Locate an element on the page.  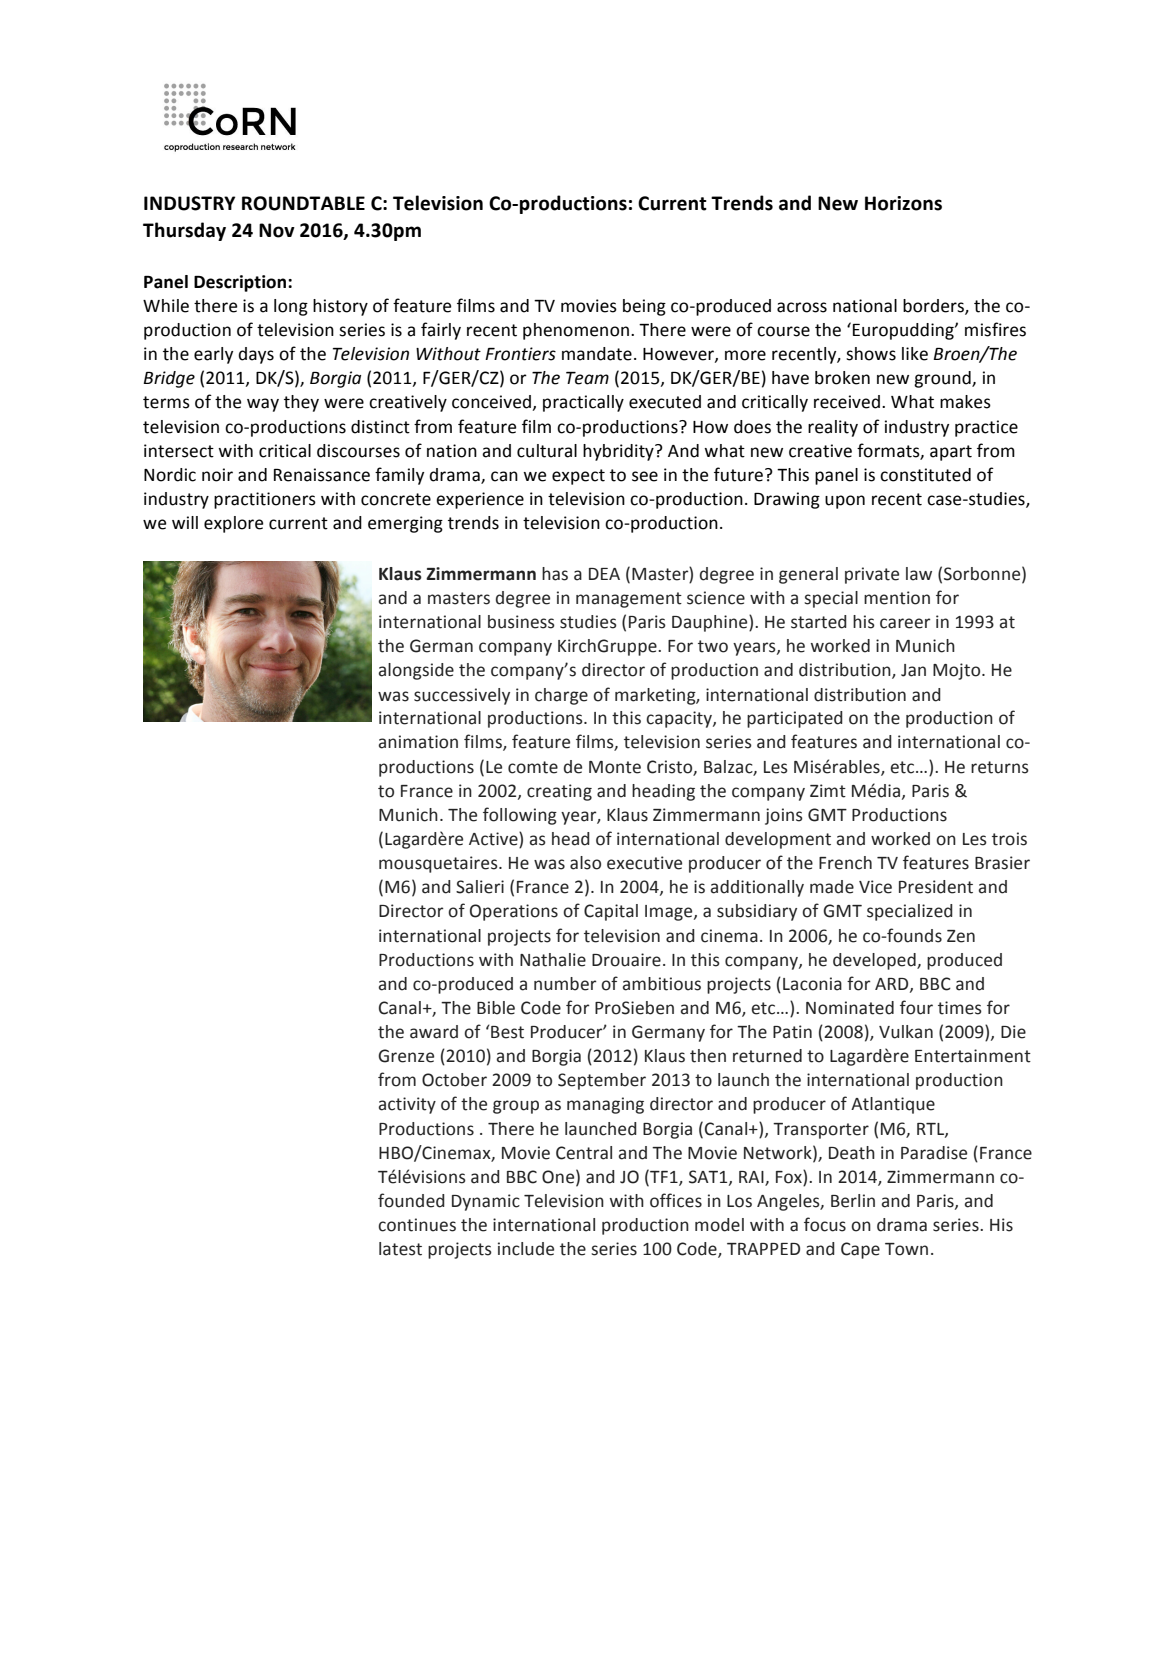
Salieri is located at coordinates (480, 887).
